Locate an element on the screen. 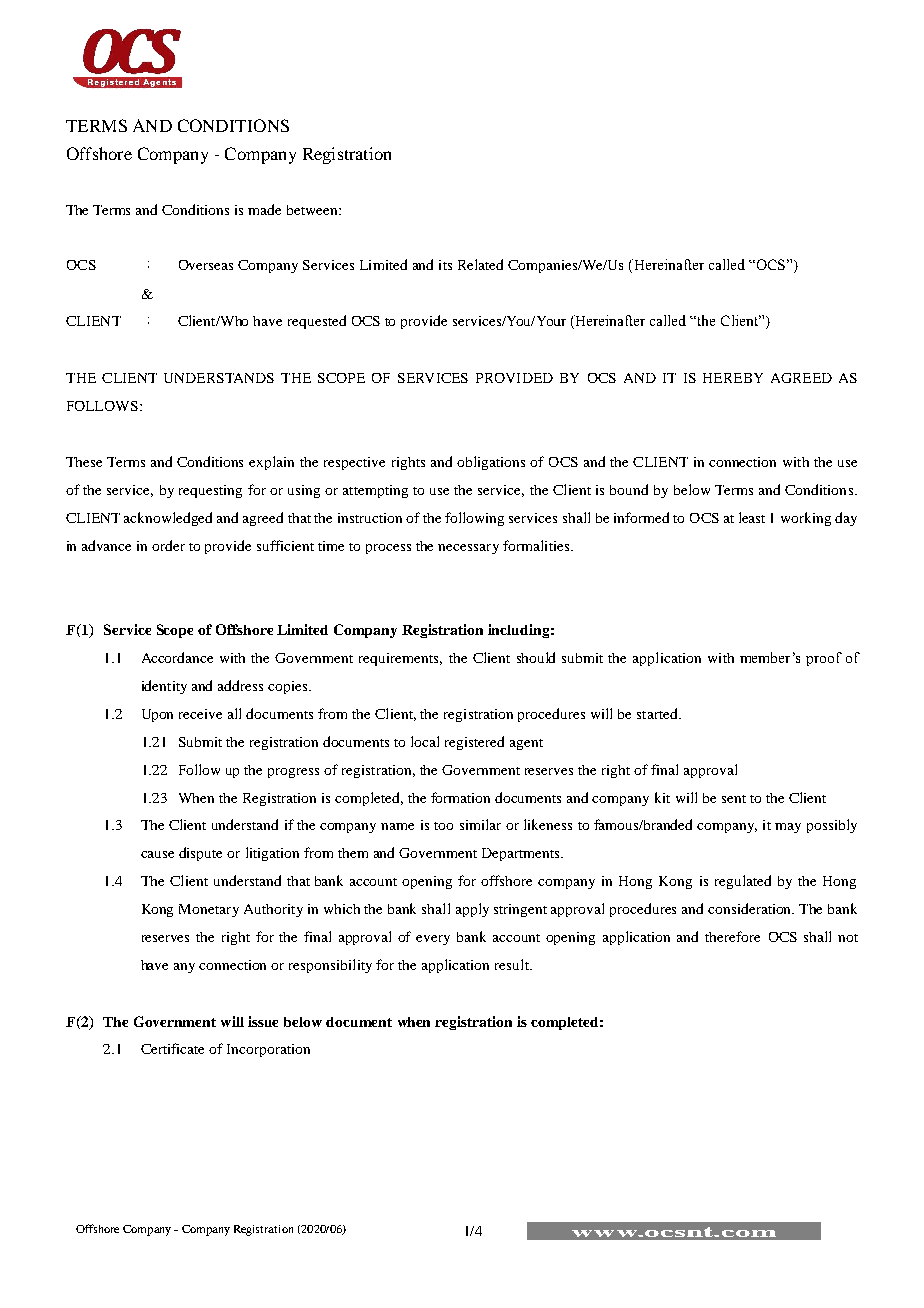  result is located at coordinates (513, 964).
